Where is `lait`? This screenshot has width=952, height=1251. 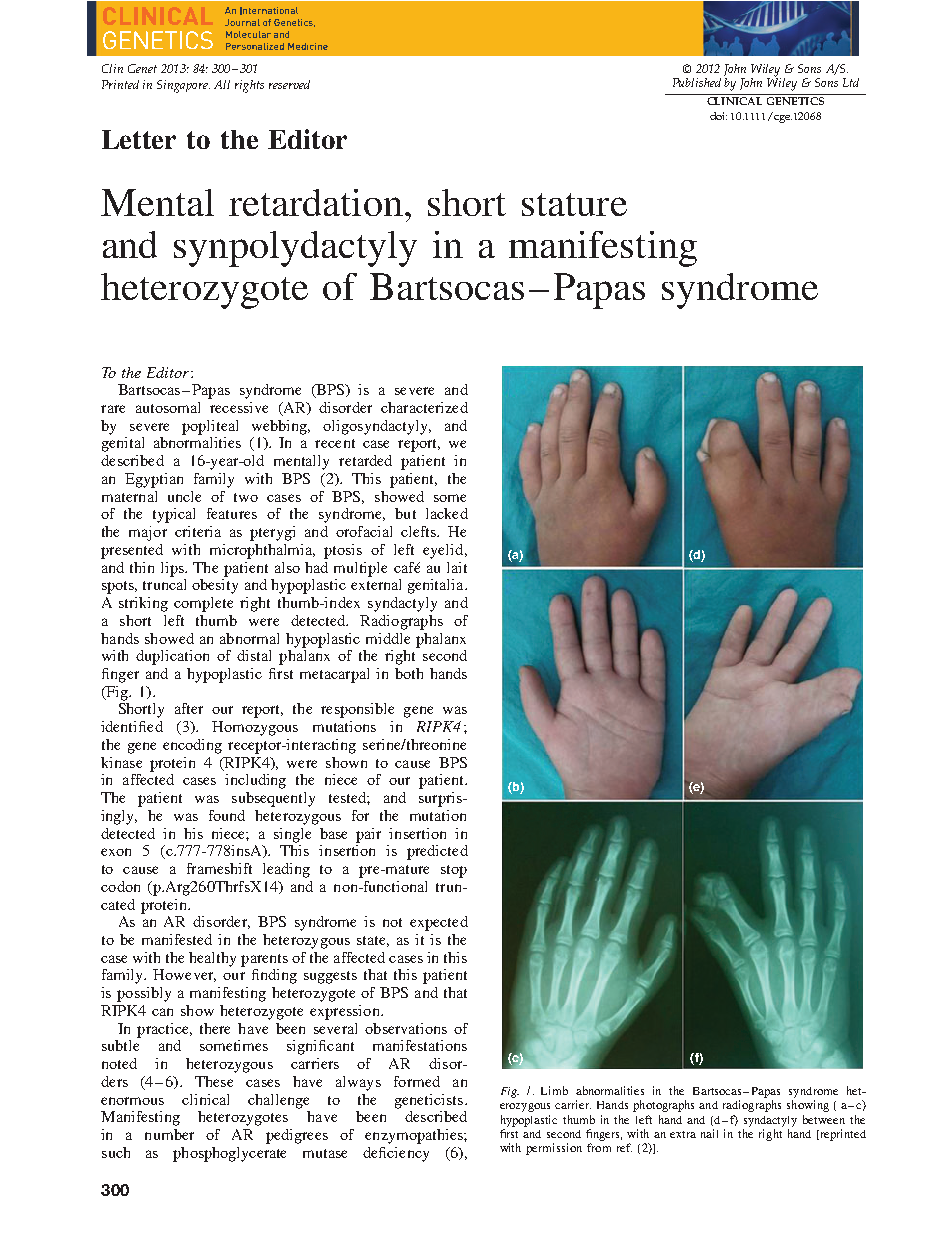
lait is located at coordinates (457, 567).
